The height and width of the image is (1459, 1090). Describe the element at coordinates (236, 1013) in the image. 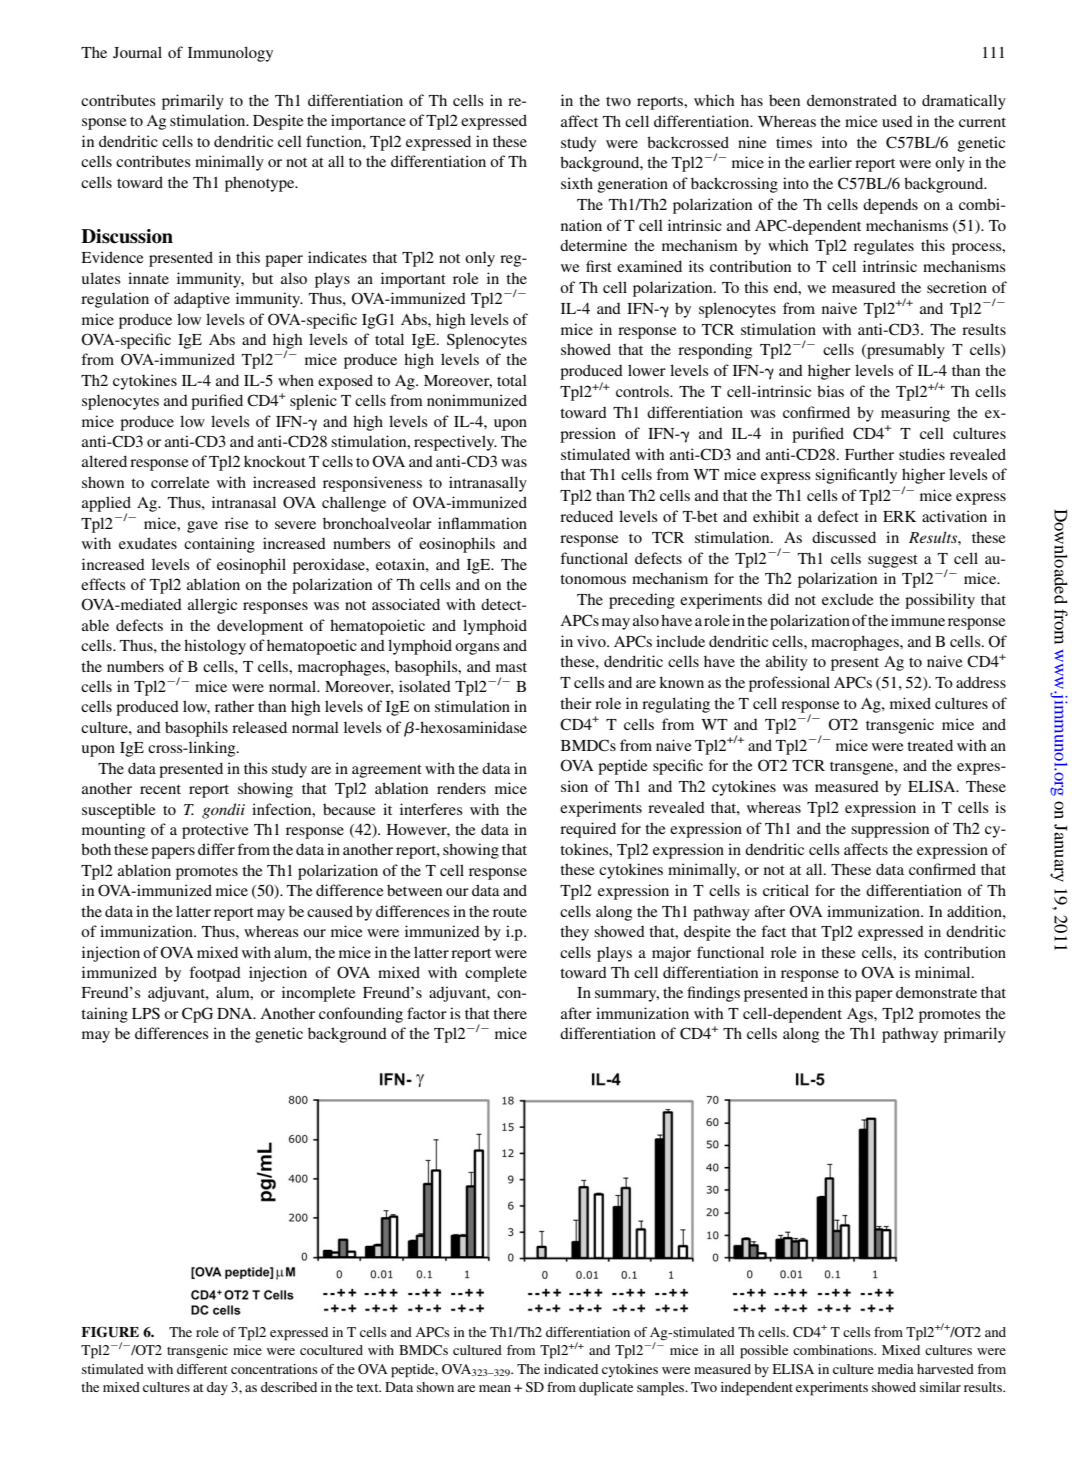

I see `DNA` at that location.
